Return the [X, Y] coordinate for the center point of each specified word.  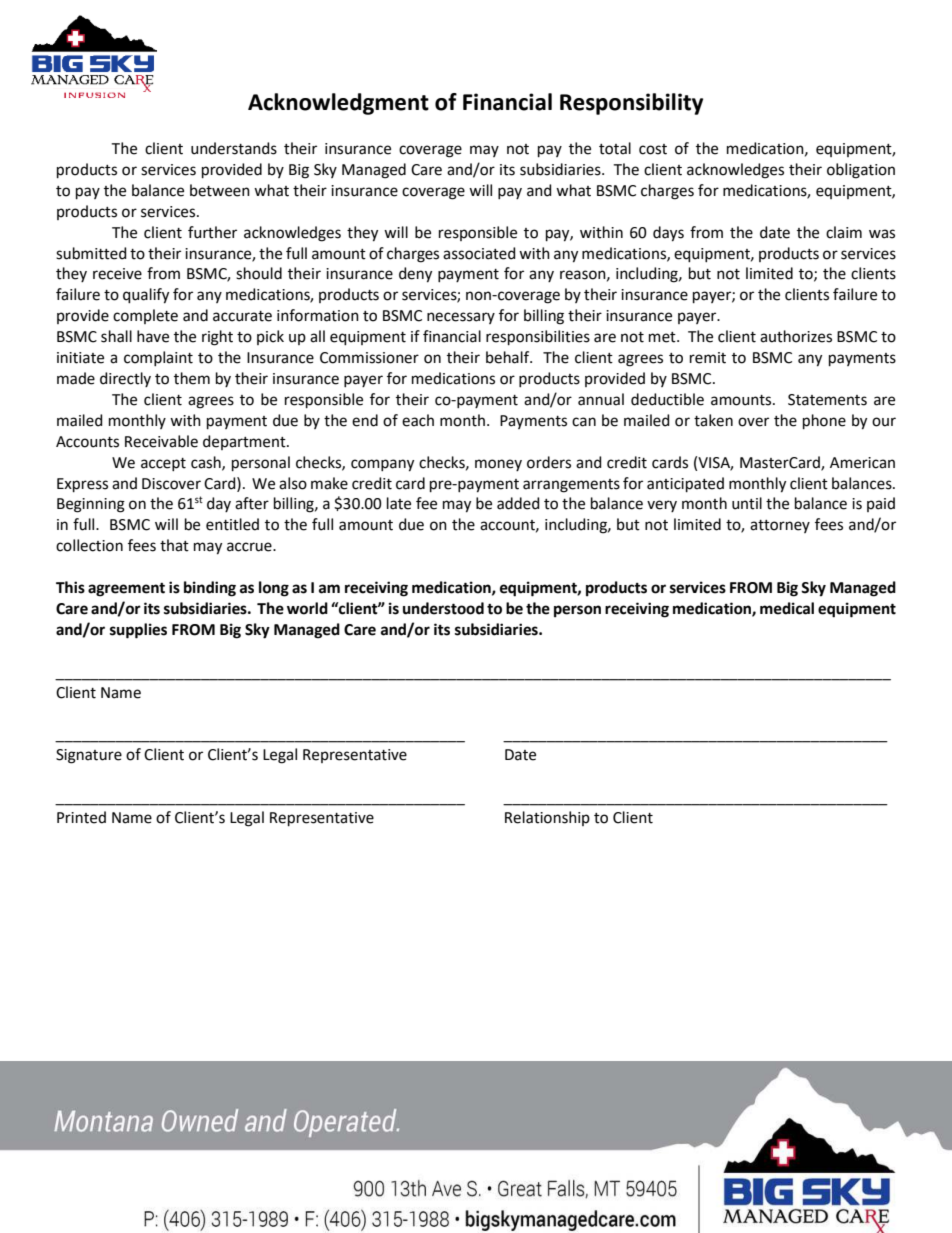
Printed [81, 817]
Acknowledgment [338, 104]
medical [787, 608]
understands [234, 148]
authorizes [796, 336]
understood [443, 608]
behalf [509, 357]
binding [210, 589]
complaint [158, 358]
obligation [861, 171]
